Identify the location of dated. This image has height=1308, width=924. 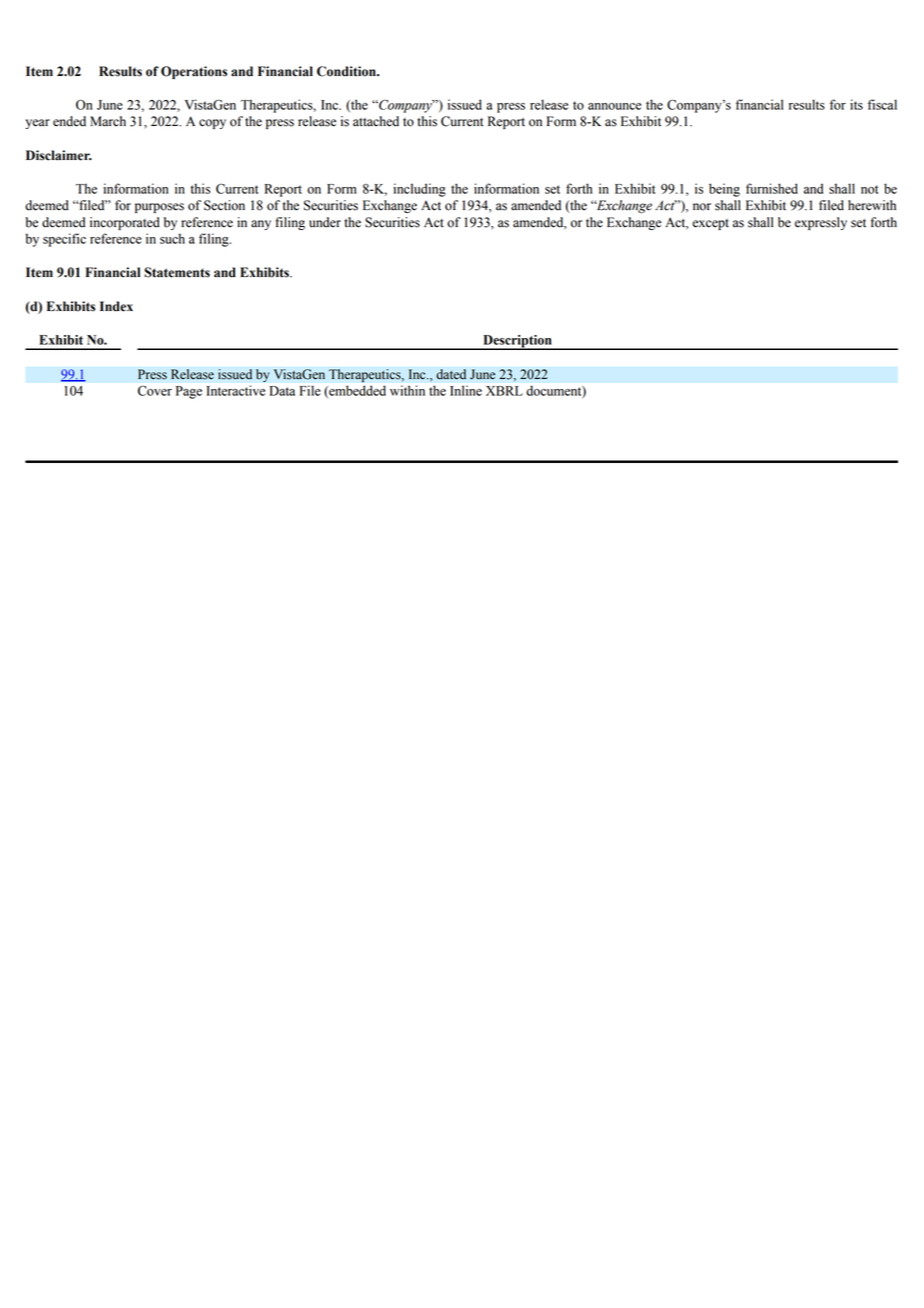
(451, 374).
